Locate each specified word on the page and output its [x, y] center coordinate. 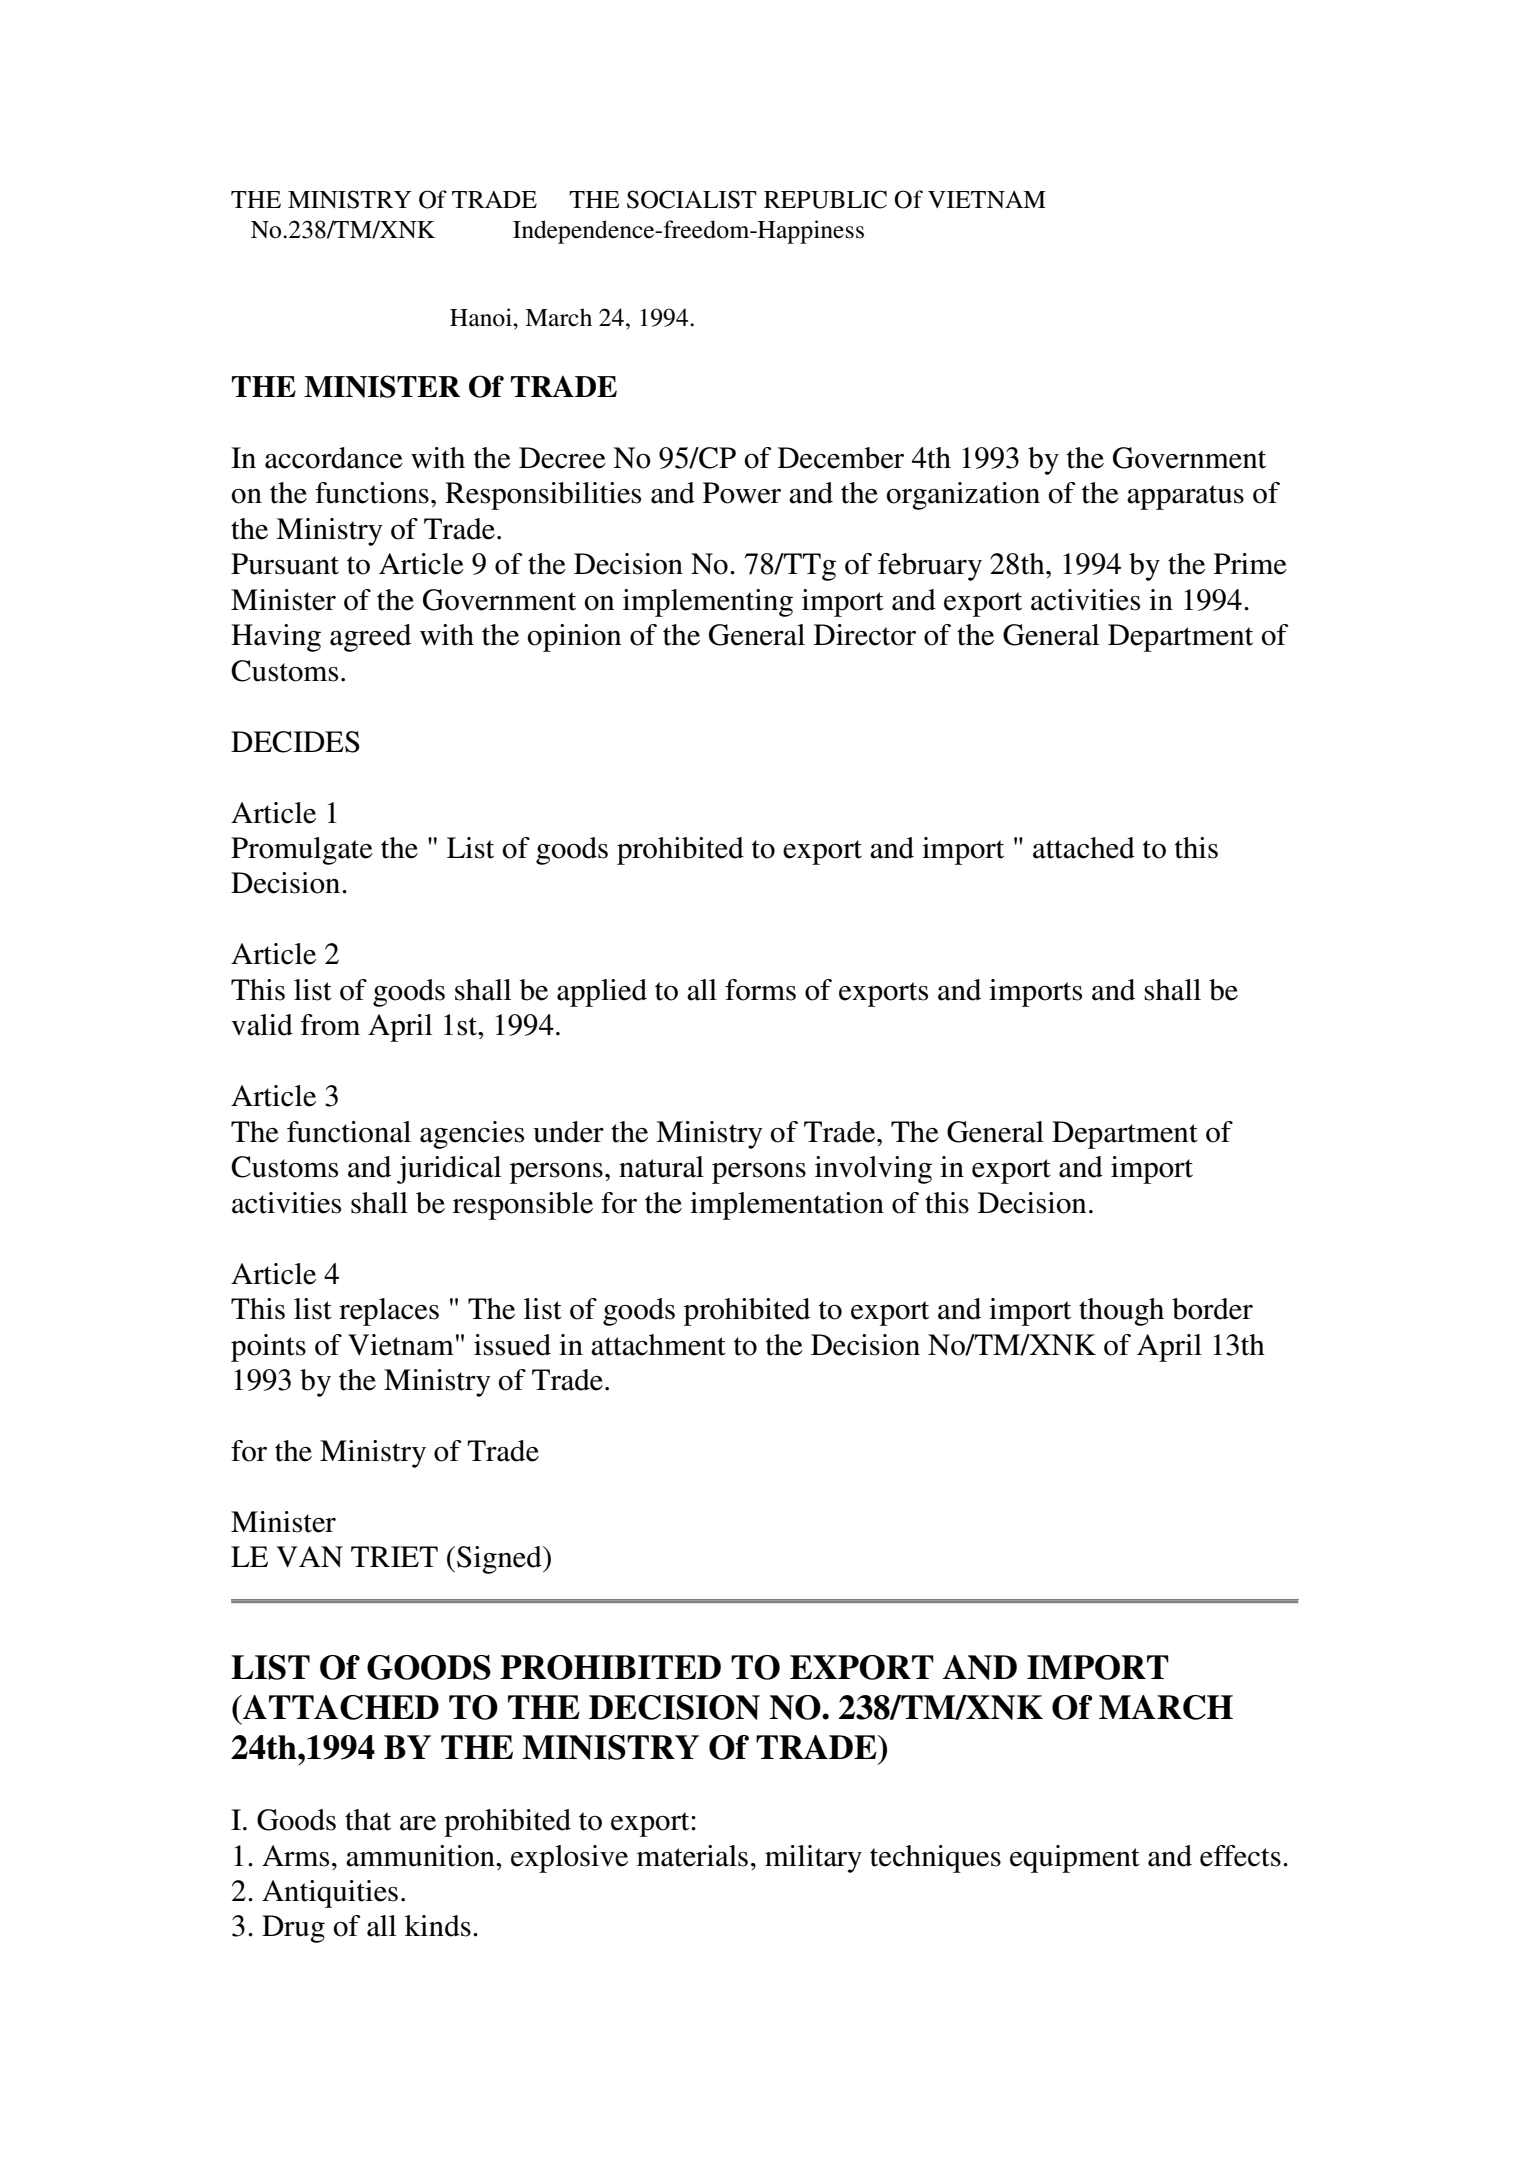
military [813, 1859]
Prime [1250, 564]
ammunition [421, 1856]
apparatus [1185, 497]
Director [865, 635]
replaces [389, 1312]
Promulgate [302, 851]
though [1121, 1312]
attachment [658, 1345]
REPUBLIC [825, 199]
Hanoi [482, 317]
